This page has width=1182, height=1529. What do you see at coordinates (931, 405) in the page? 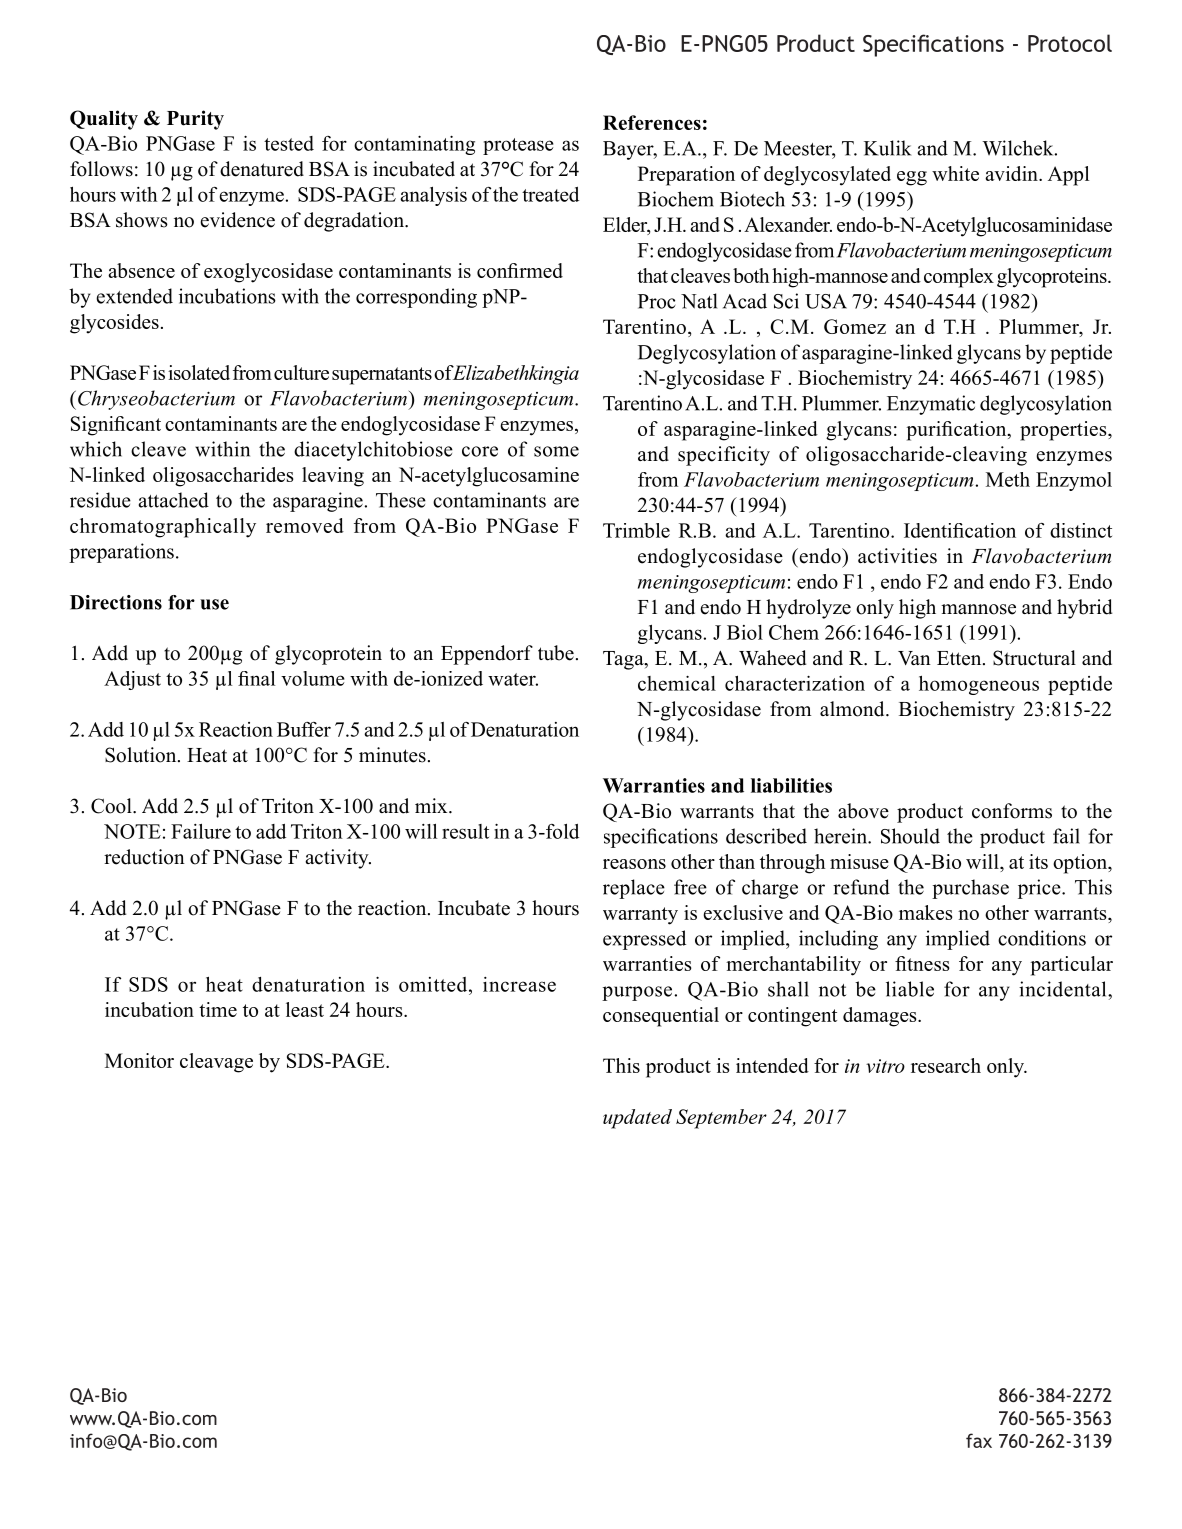
I see `Enzymatic` at bounding box center [931, 405].
